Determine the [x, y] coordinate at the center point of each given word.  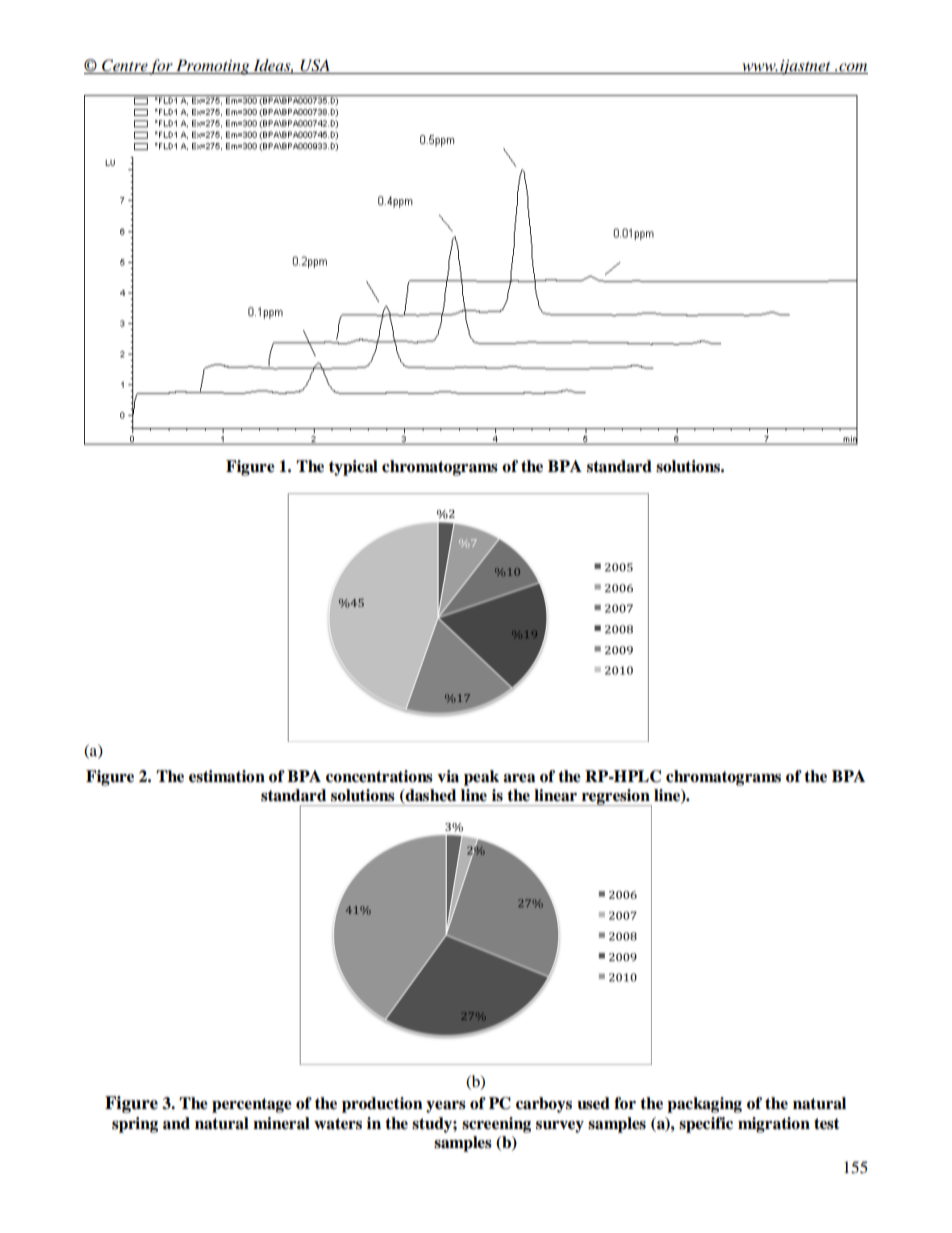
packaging [704, 1105]
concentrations [379, 776]
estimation [227, 776]
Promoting [213, 67]
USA [315, 66]
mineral [281, 1123]
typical [353, 468]
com [852, 68]
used [593, 1103]
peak [481, 778]
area [519, 778]
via [448, 776]
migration [774, 1125]
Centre [124, 66]
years [446, 1107]
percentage [252, 1105]
